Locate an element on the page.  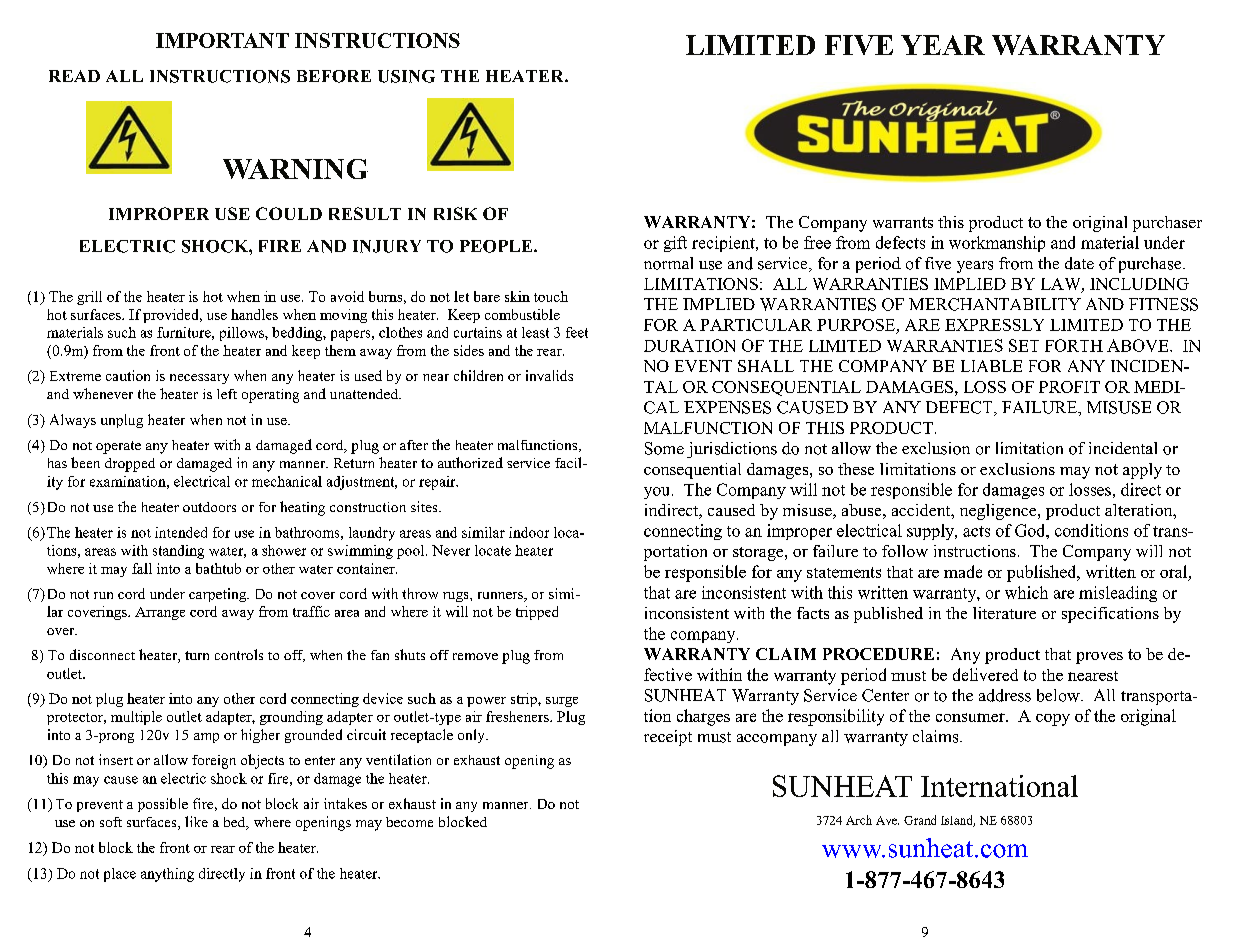
apply is located at coordinates (1142, 471).
